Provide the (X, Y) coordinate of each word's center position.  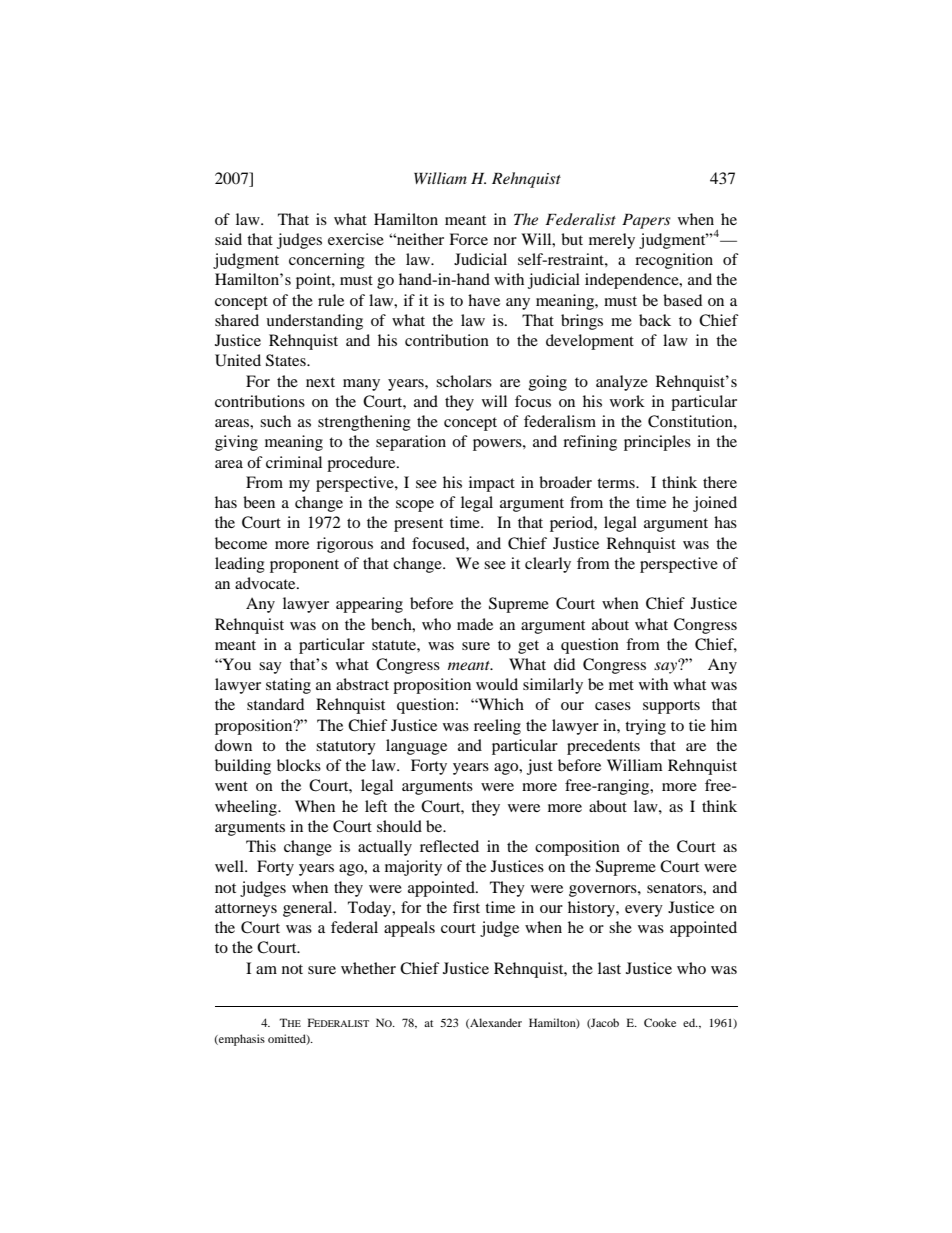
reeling (497, 727)
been (259, 502)
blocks (299, 765)
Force (468, 239)
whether (368, 968)
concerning (327, 261)
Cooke (660, 1022)
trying (645, 727)
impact (492, 484)
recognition (674, 261)
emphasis (241, 1040)
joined (715, 504)
